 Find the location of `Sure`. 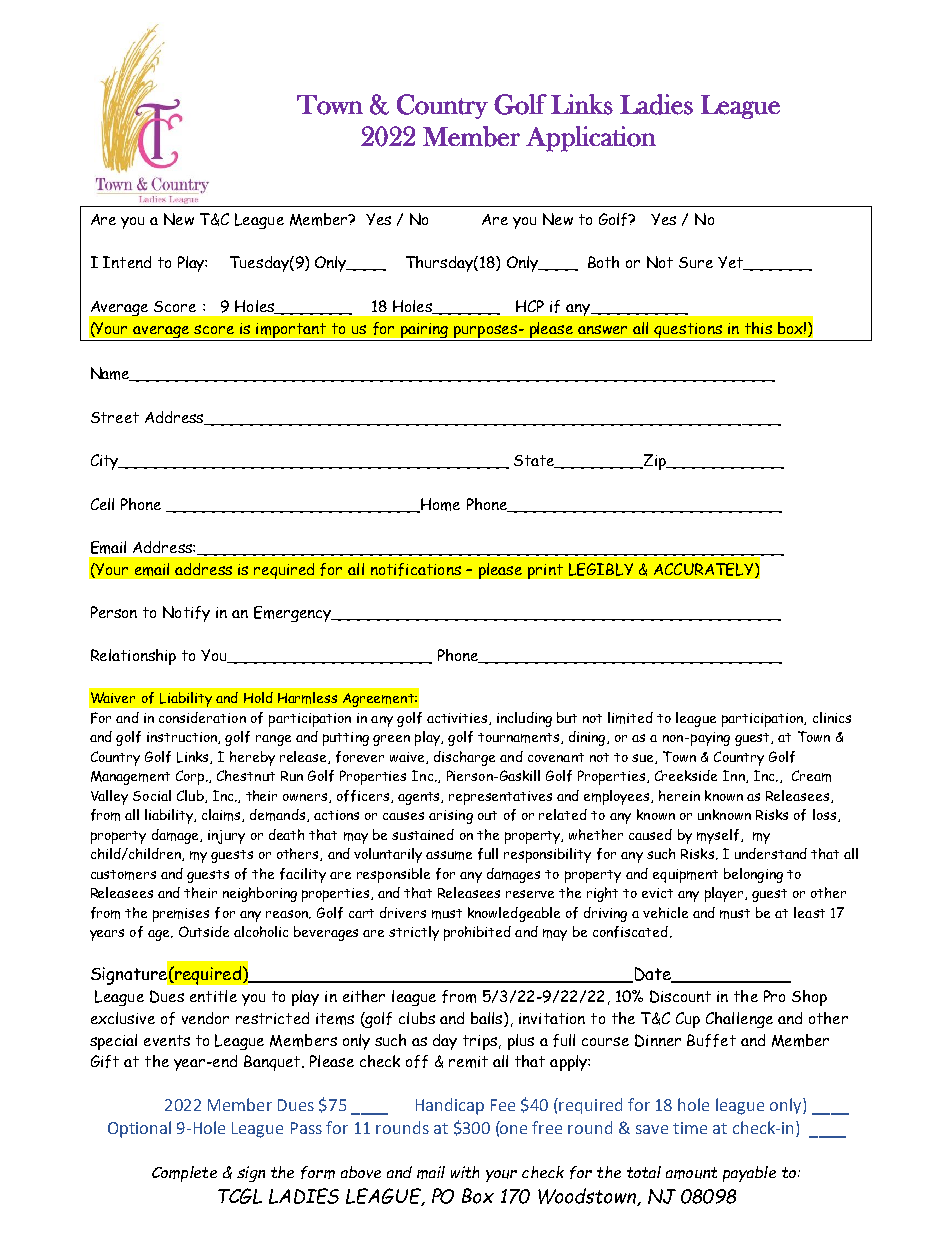

Sure is located at coordinates (696, 262).
